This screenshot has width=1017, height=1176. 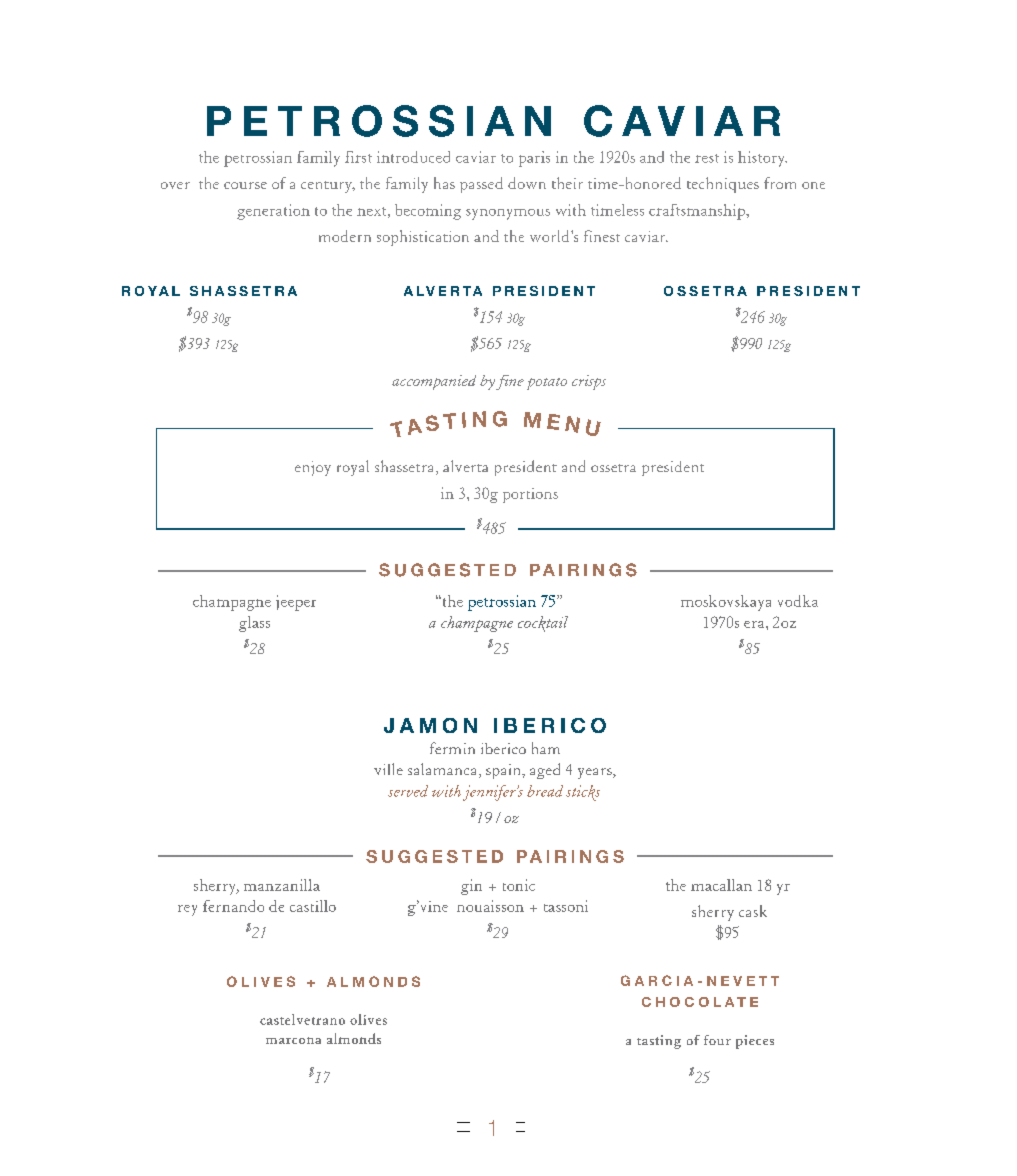 I want to click on vodka, so click(x=798, y=601).
